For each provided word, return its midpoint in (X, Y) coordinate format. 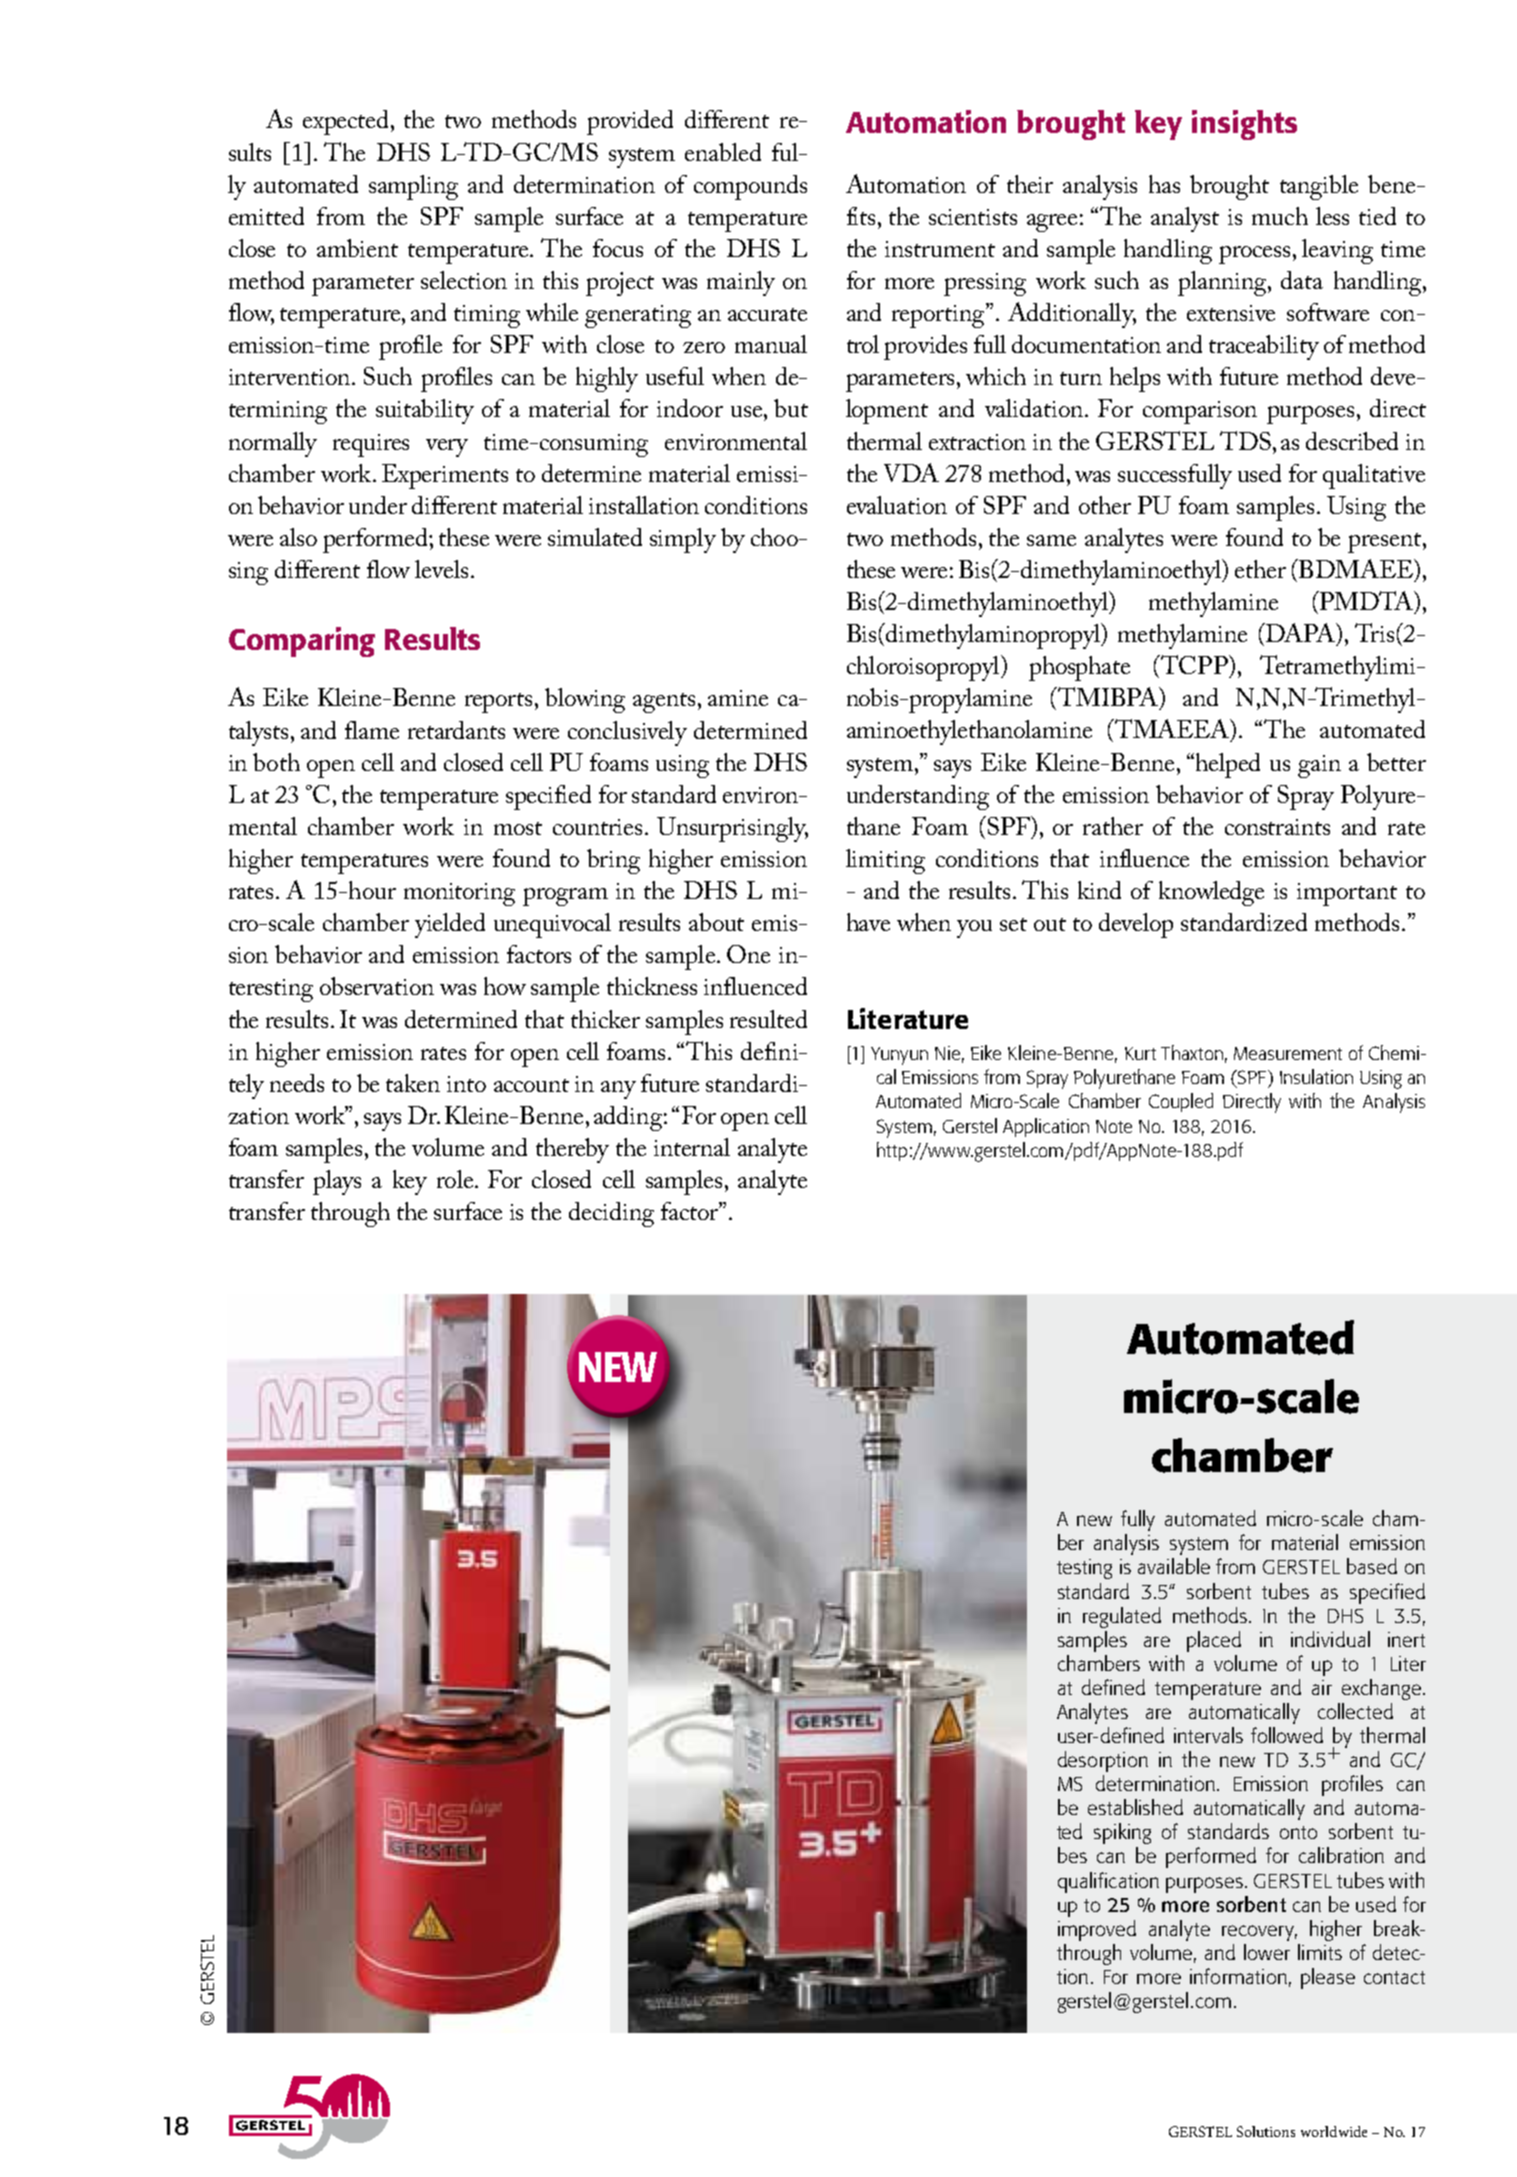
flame (372, 730)
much (1280, 216)
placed (1214, 1641)
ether (1260, 569)
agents (664, 703)
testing (1084, 1569)
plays (337, 1182)
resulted (768, 1019)
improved (1097, 1930)
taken (413, 1083)
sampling (413, 187)
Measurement (1288, 1053)
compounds (750, 187)
